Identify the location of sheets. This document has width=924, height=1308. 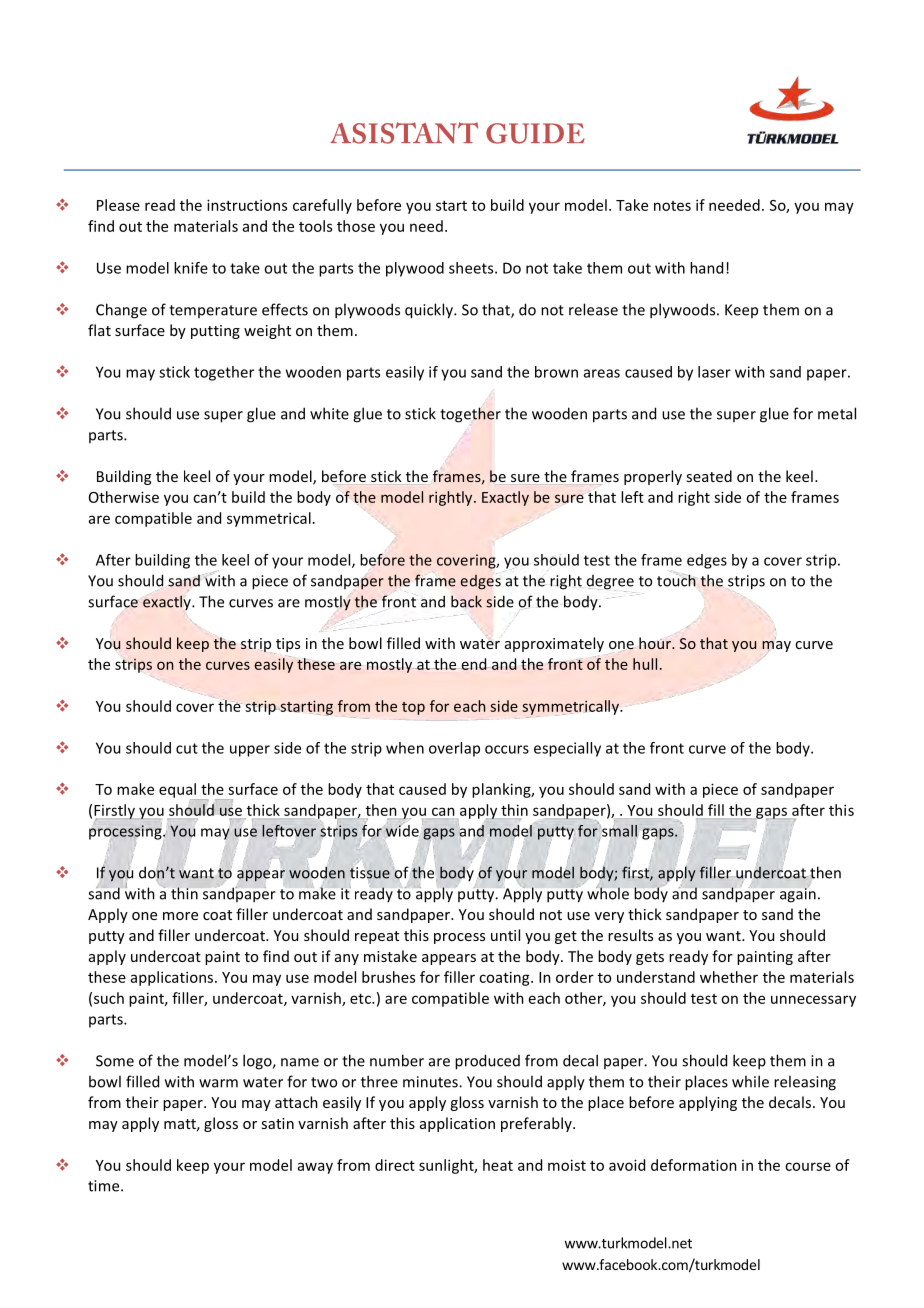
(472, 268).
